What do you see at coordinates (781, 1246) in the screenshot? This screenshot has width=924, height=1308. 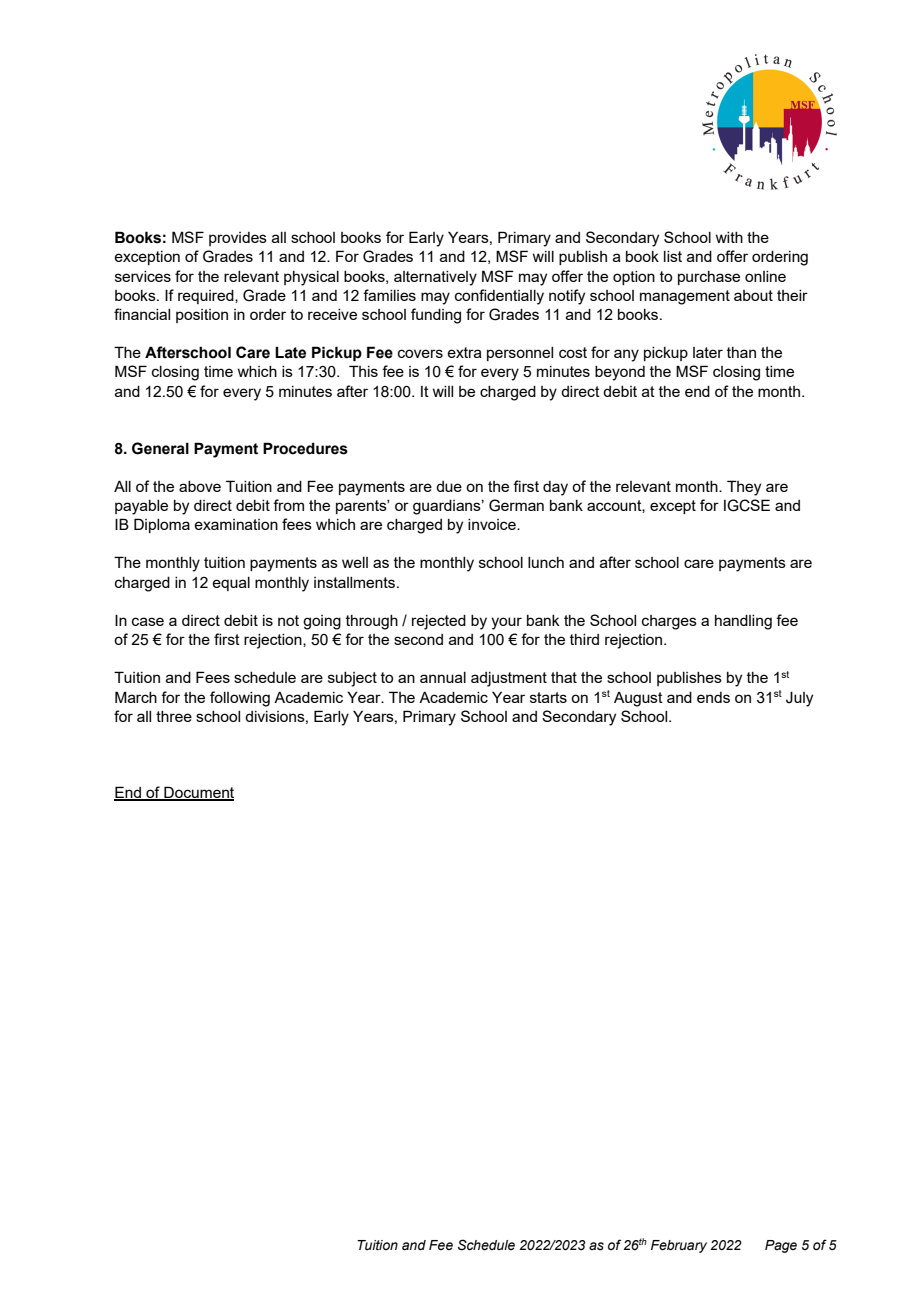 I see `Page` at bounding box center [781, 1246].
